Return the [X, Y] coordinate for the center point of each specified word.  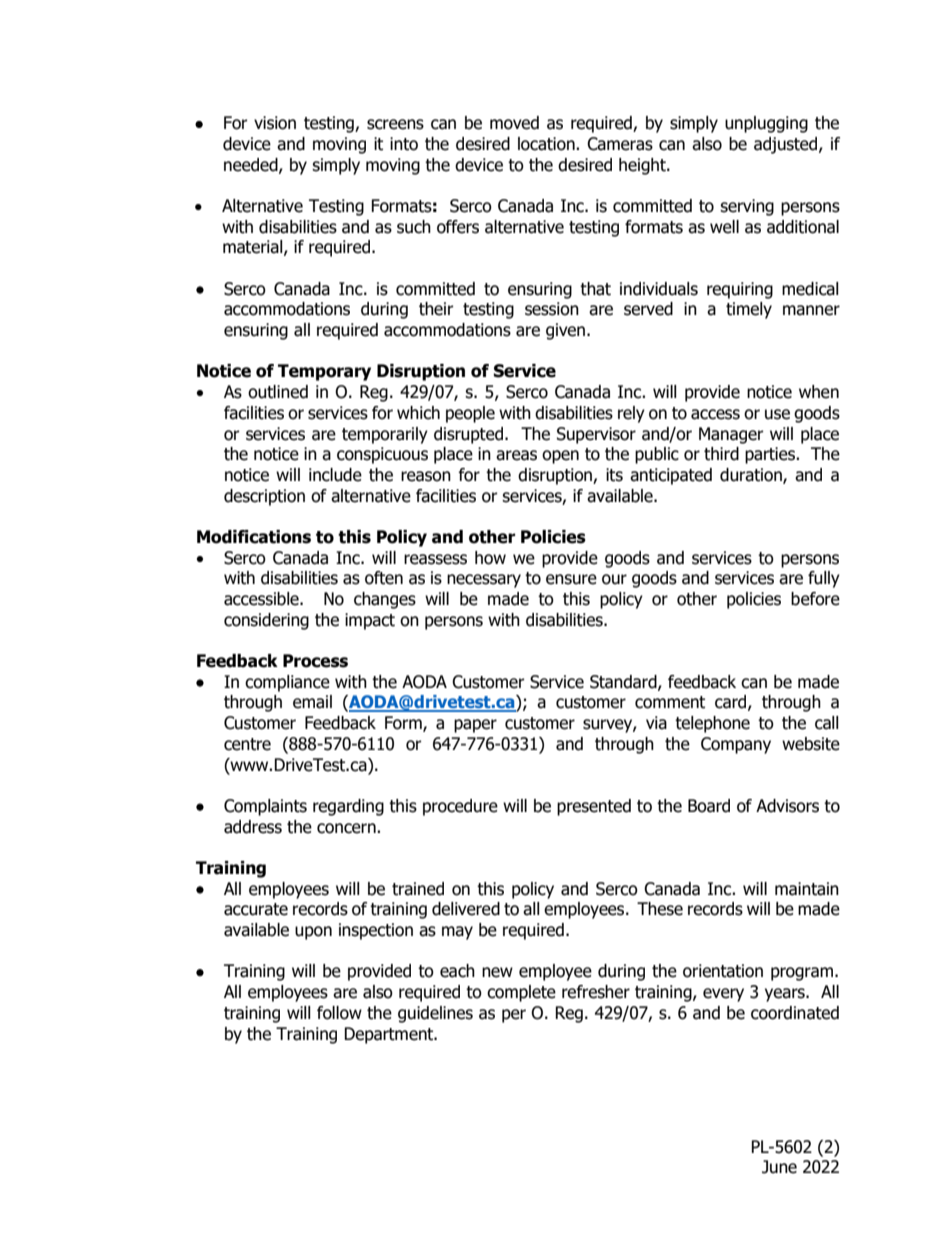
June [779, 1167]
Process [315, 661]
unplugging [766, 124]
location [547, 144]
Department [390, 1035]
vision [275, 123]
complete [521, 993]
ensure [571, 579]
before [815, 599]
